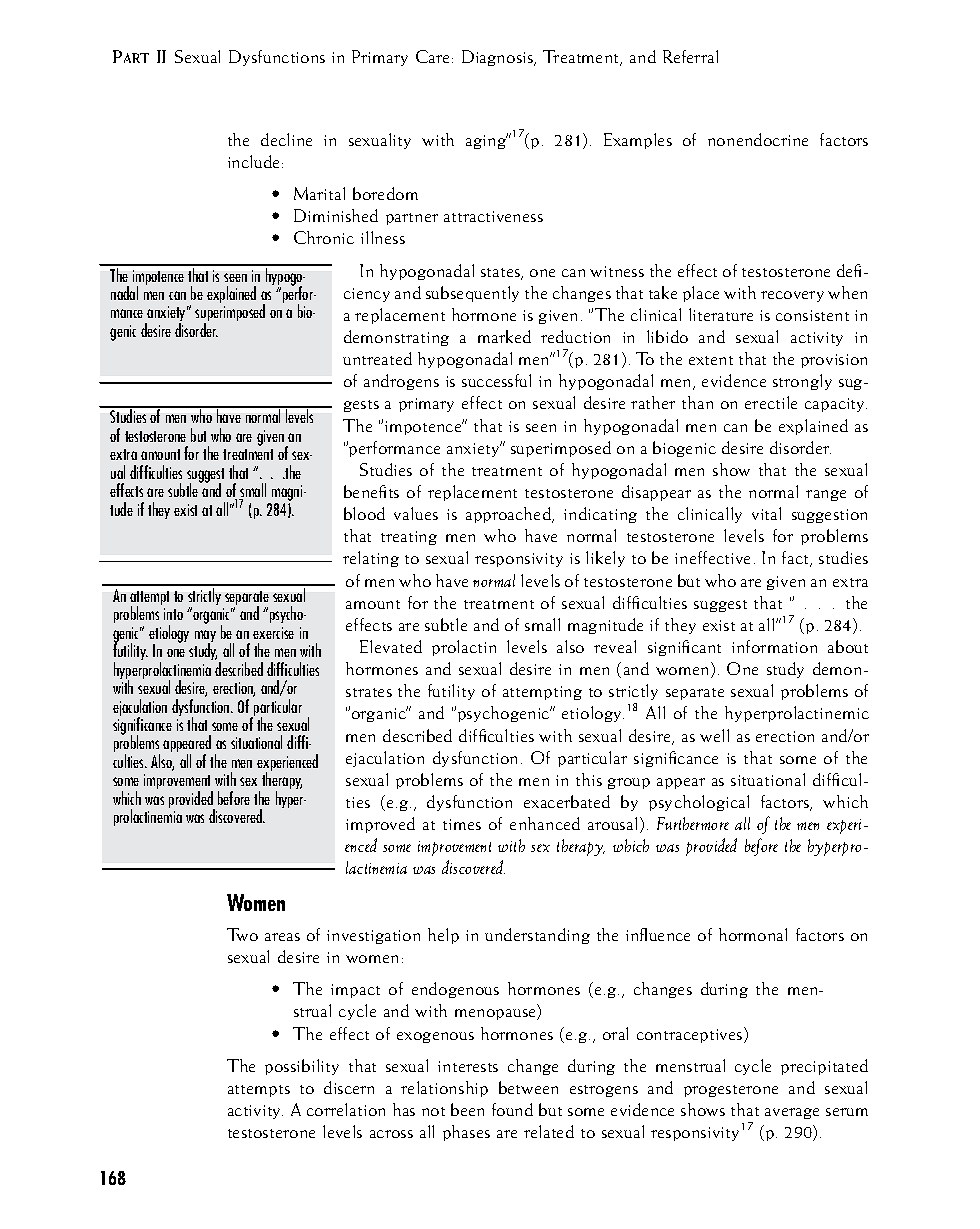  I want to click on Diagnosis, so click(499, 58).
